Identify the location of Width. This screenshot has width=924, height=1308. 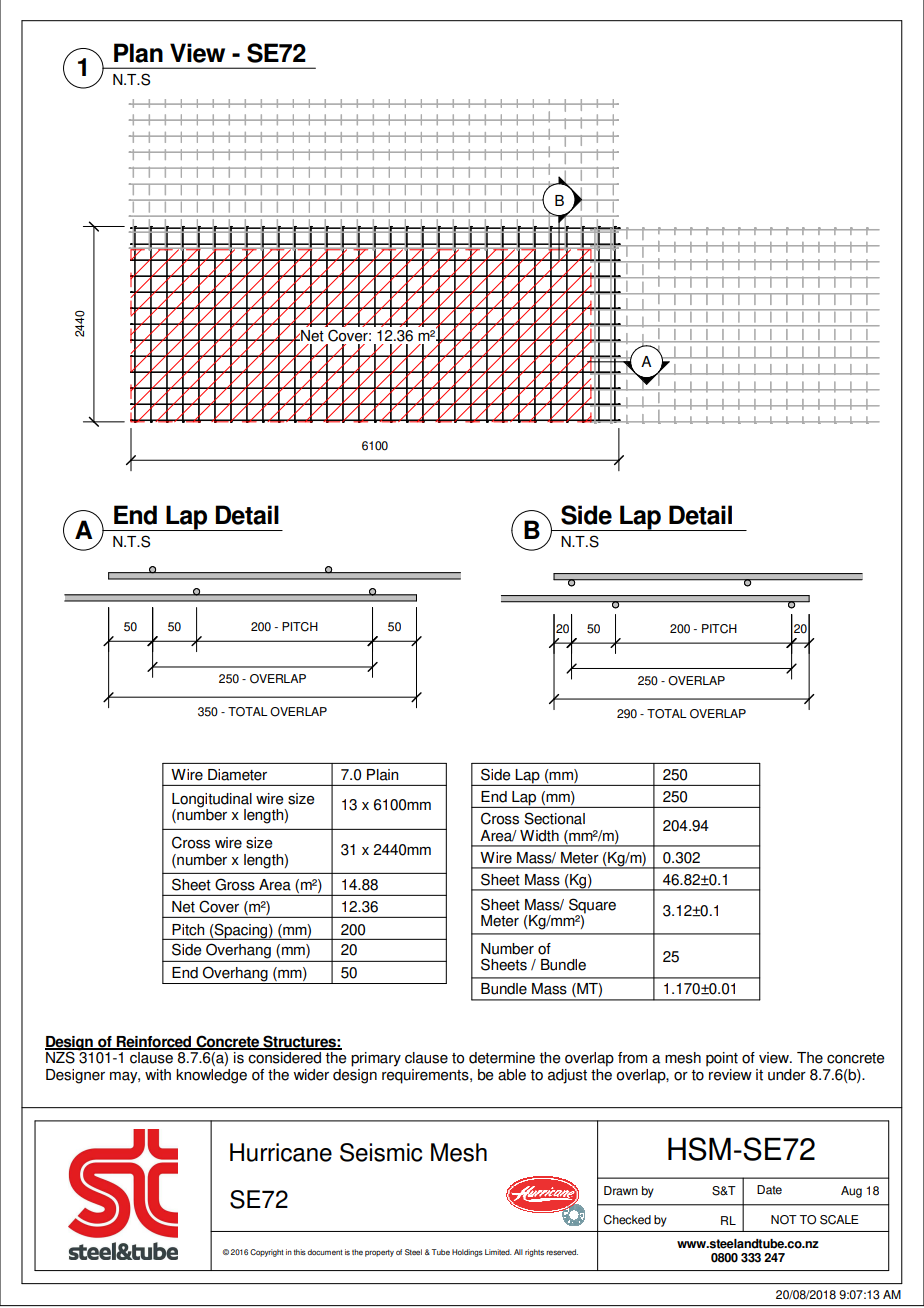
(539, 836).
